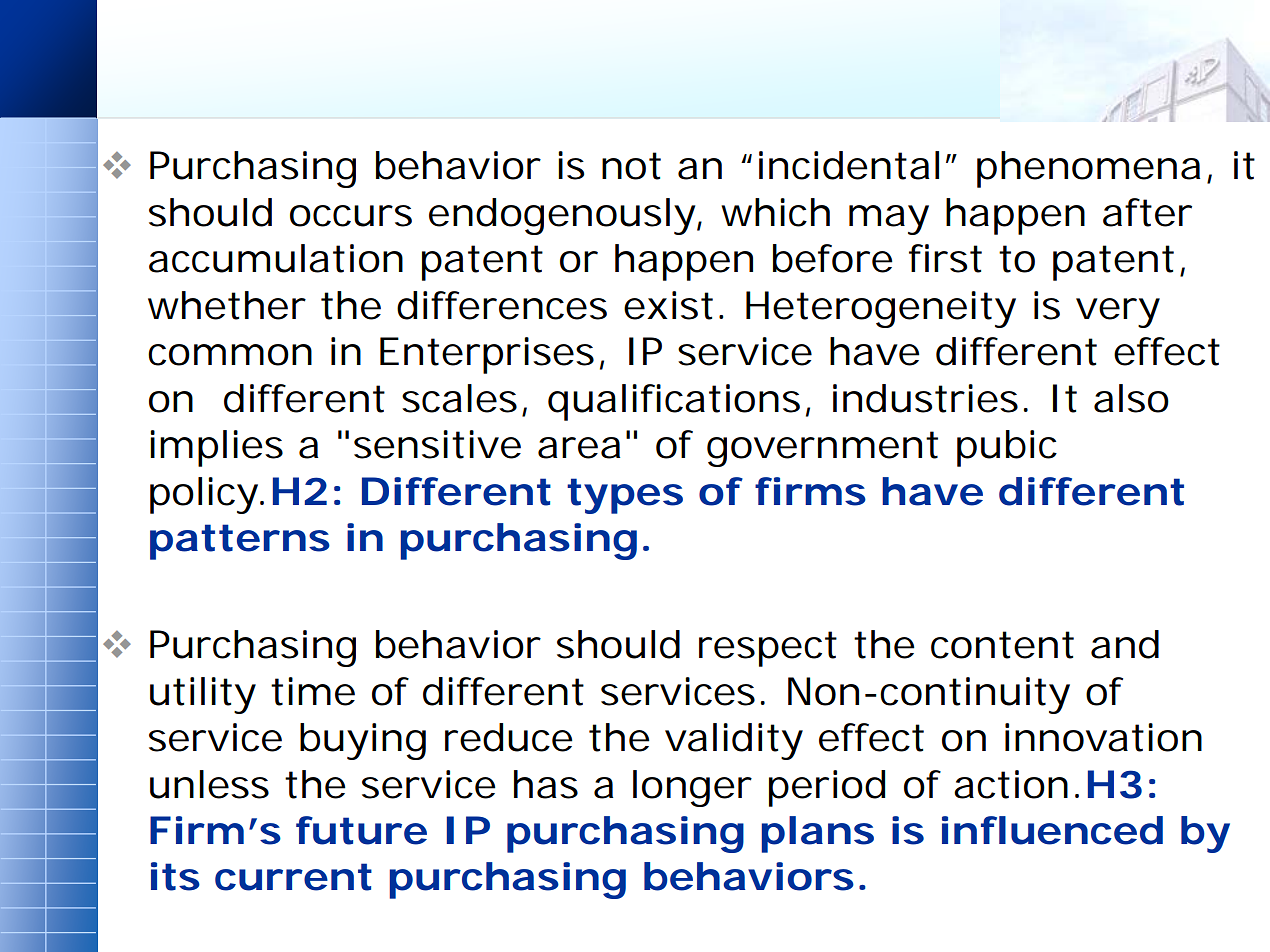 The width and height of the screenshot is (1270, 952). Describe the element at coordinates (734, 741) in the screenshot. I see `validity` at that location.
